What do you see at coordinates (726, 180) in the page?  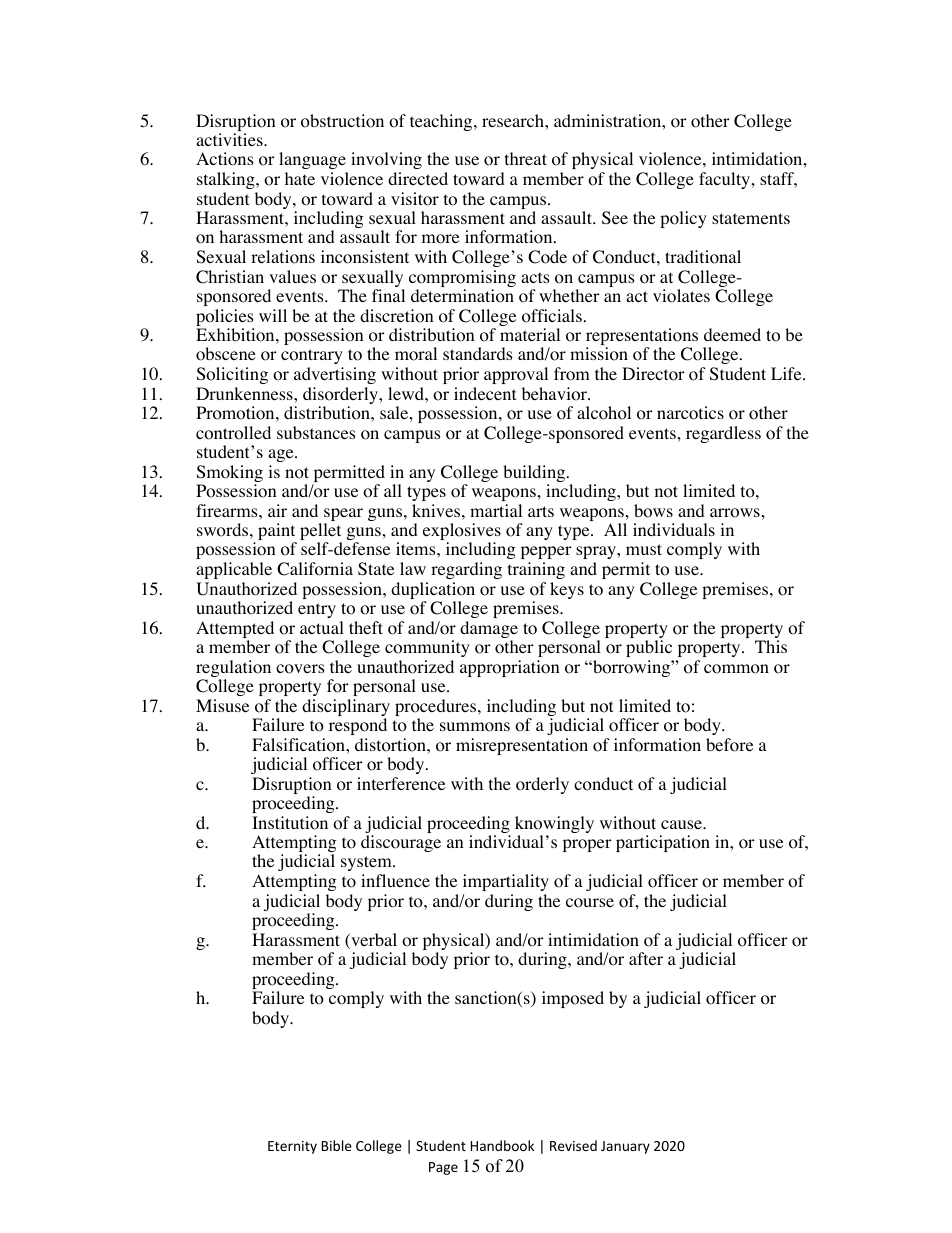 I see `faculty` at bounding box center [726, 180].
